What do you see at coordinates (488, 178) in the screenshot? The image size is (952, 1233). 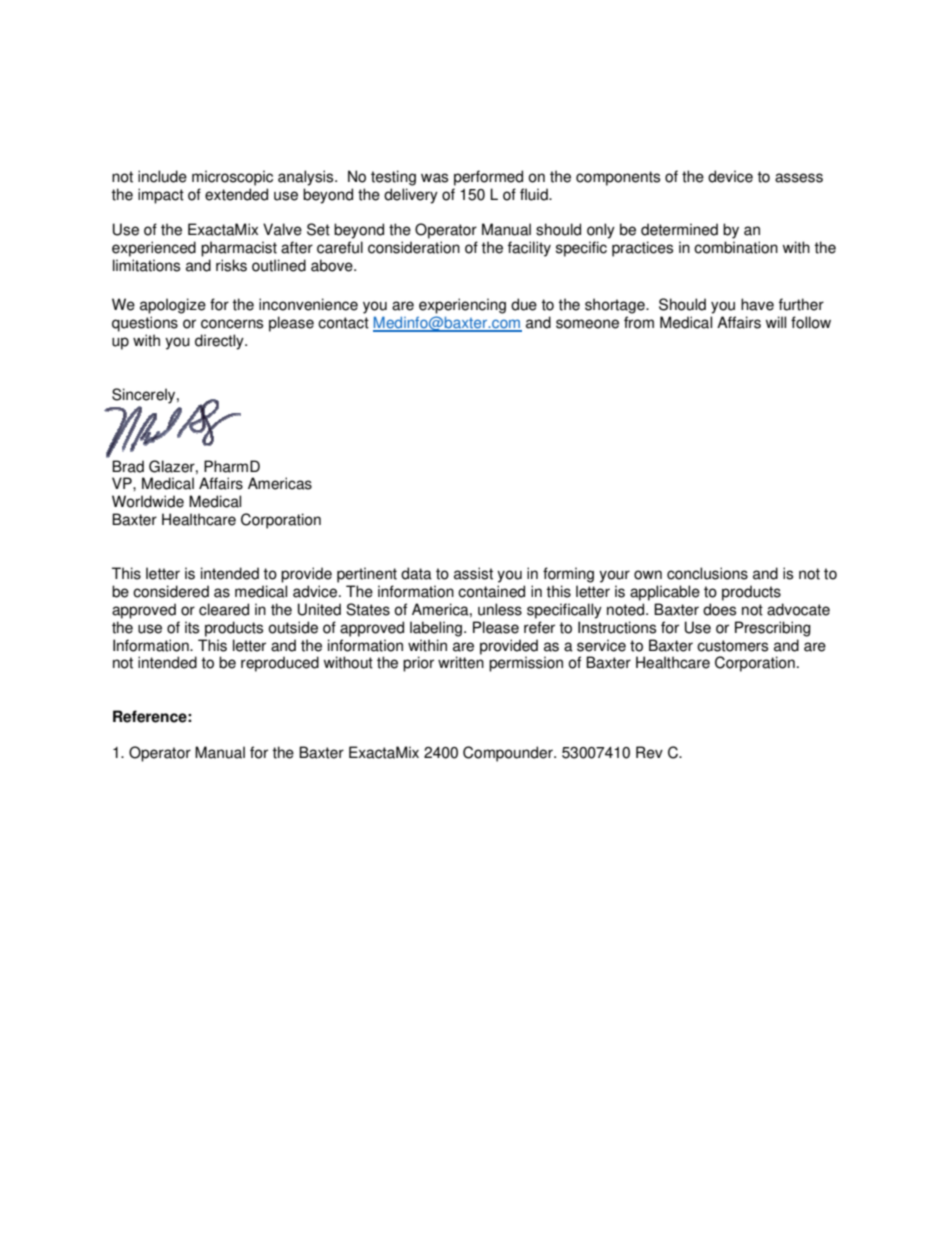 I see `performed` at bounding box center [488, 178].
